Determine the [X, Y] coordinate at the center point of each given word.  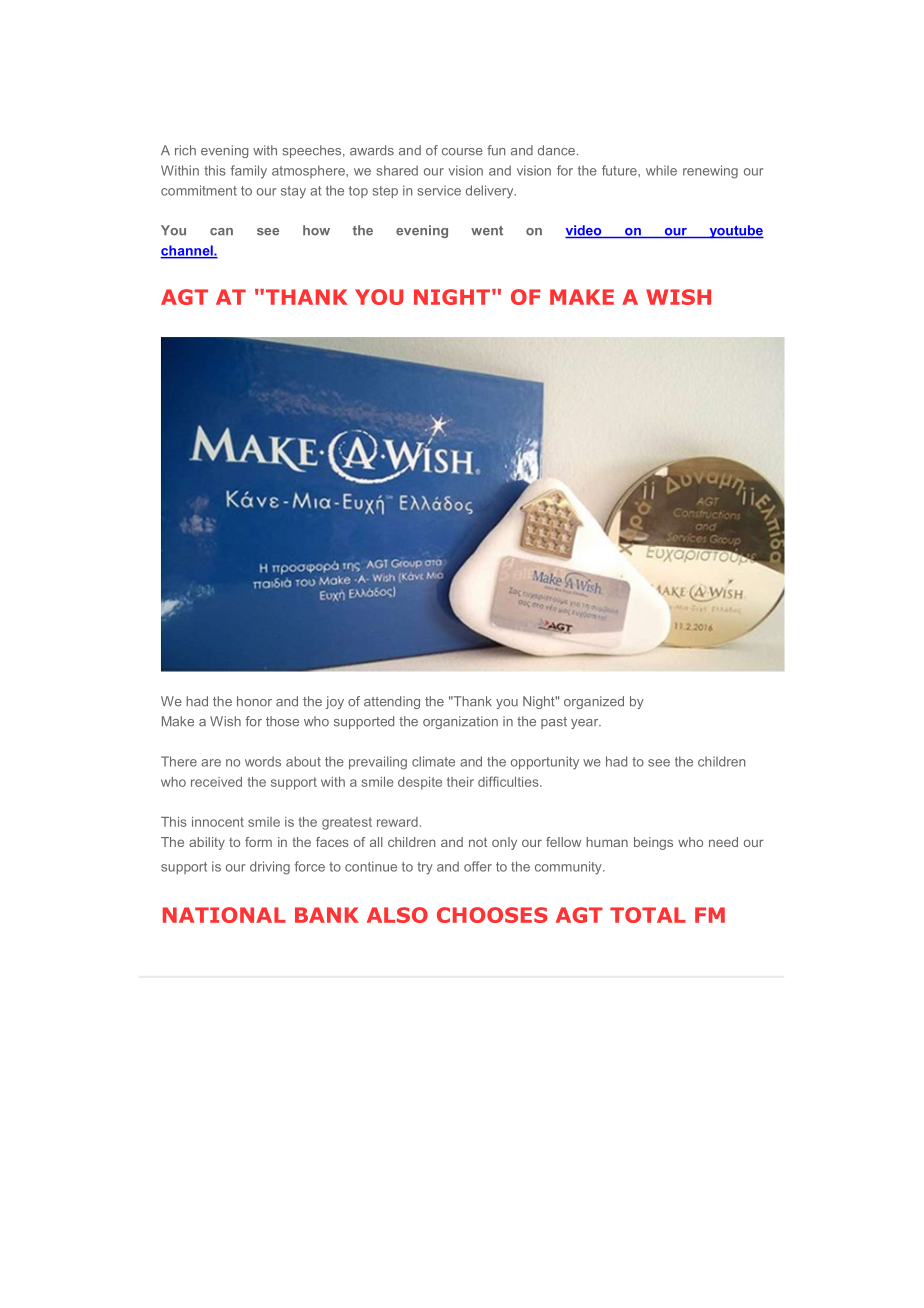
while [661, 170]
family [249, 172]
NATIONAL [224, 915]
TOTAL [648, 915]
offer [478, 866]
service [439, 190]
